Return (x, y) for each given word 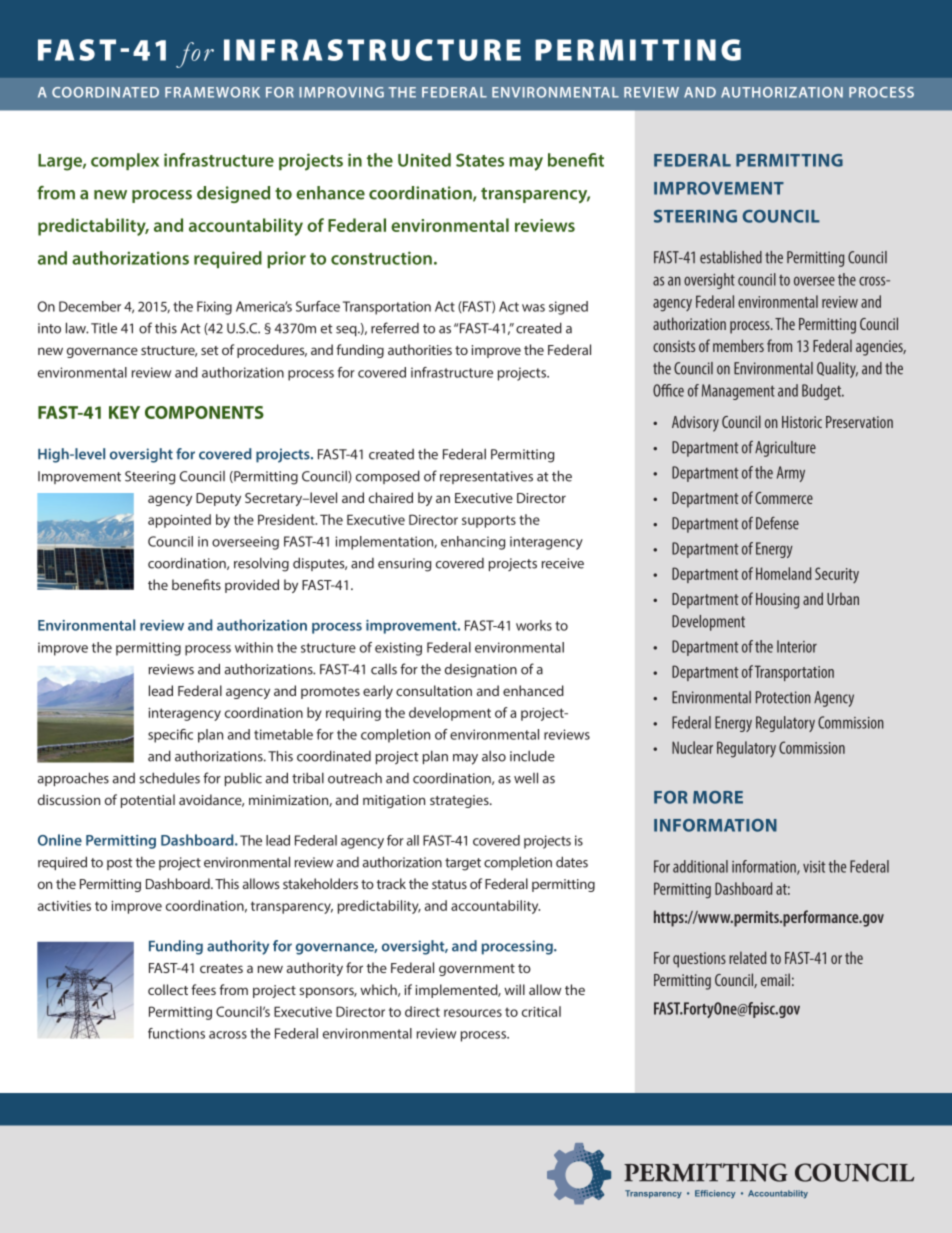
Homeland (783, 573)
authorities (420, 349)
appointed (179, 521)
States (480, 160)
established (731, 257)
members (738, 345)
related (747, 957)
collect (168, 989)
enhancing (473, 543)
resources (473, 1013)
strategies (460, 801)
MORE (718, 797)
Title (104, 328)
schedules (169, 778)
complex (125, 161)
